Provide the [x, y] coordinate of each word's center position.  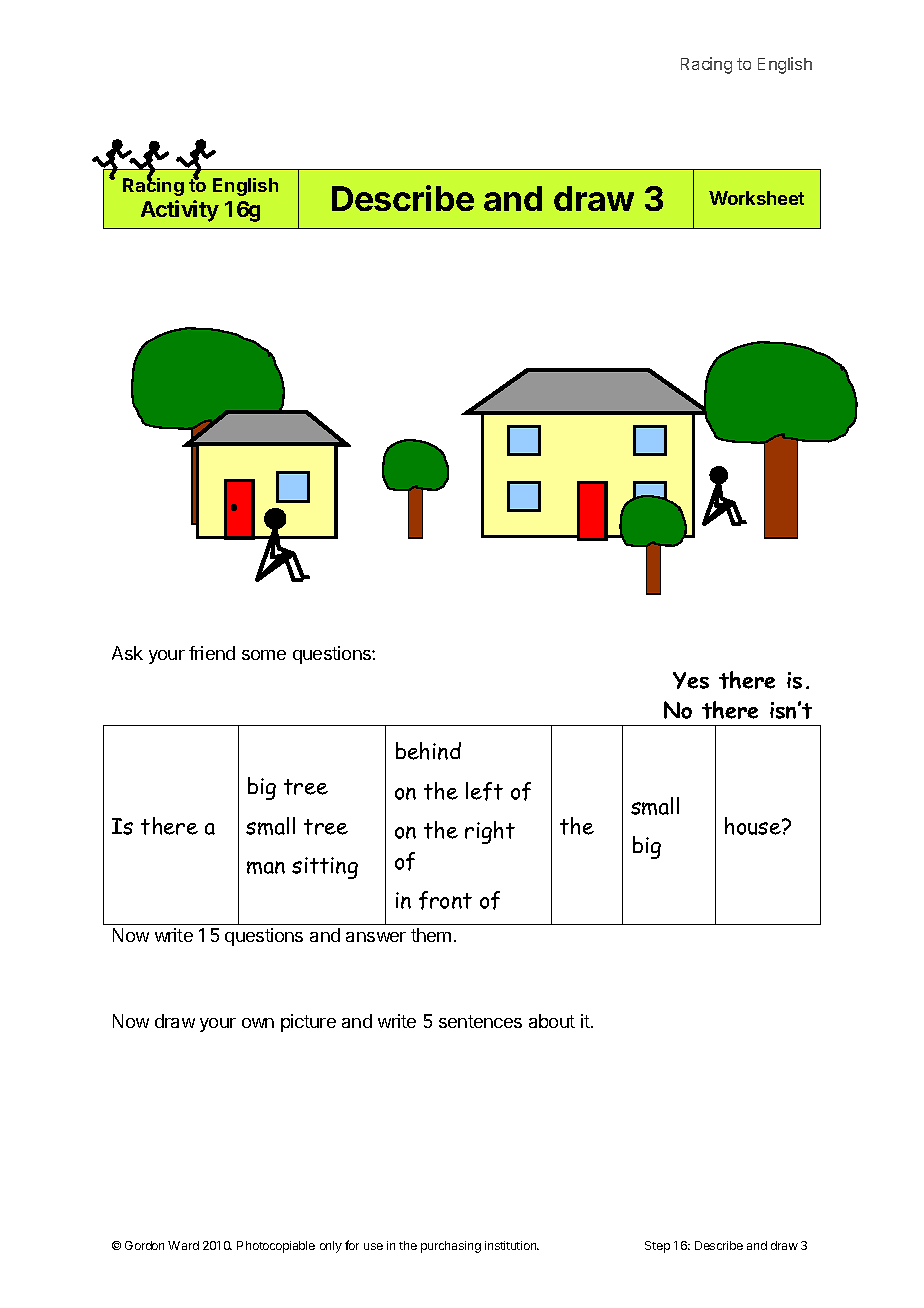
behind [428, 751]
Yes [691, 680]
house [754, 826]
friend [212, 653]
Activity [180, 211]
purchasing [451, 1247]
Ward [183, 1245]
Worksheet [756, 198]
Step [657, 1247]
